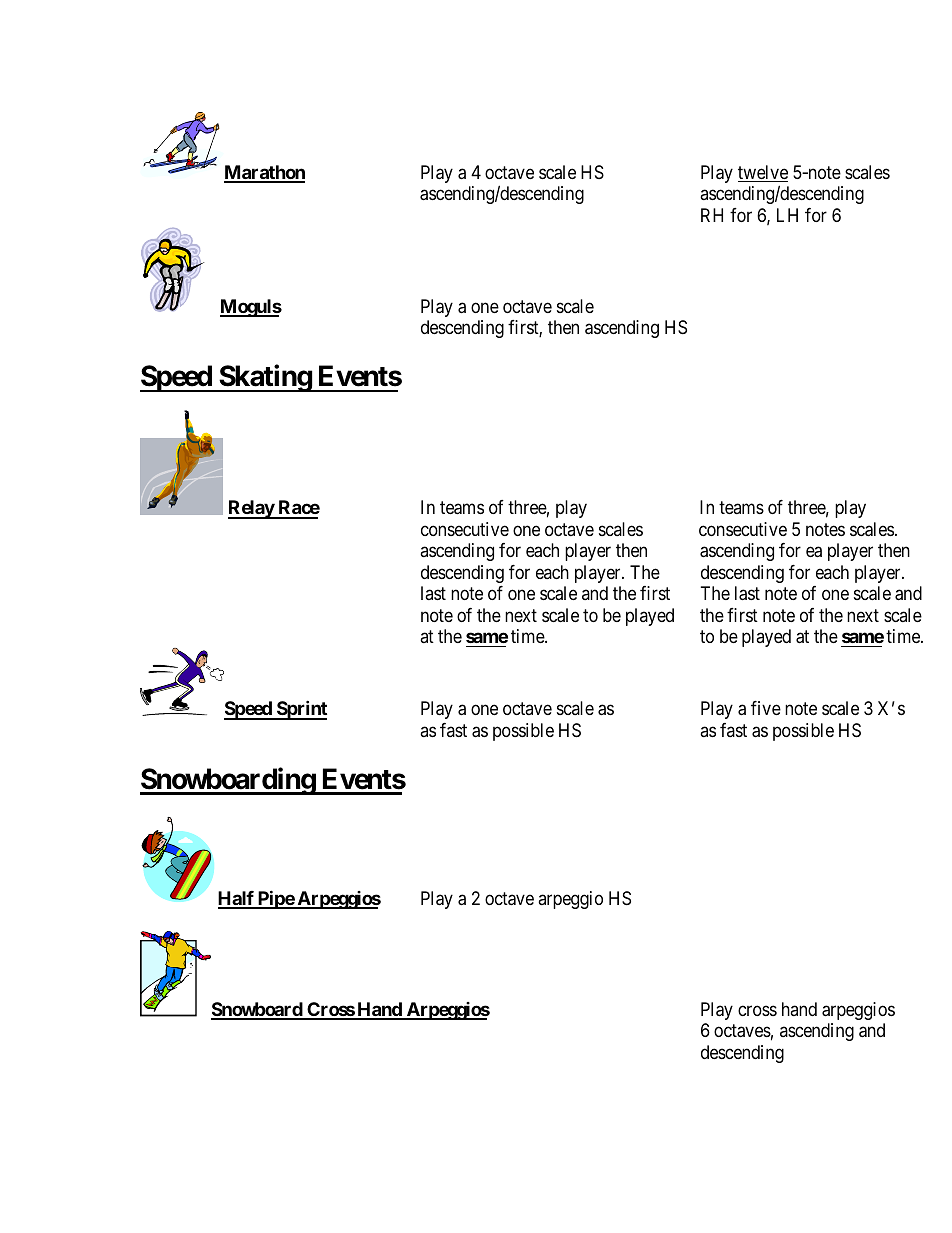  Describe the element at coordinates (766, 708) in the image. I see `five` at that location.
